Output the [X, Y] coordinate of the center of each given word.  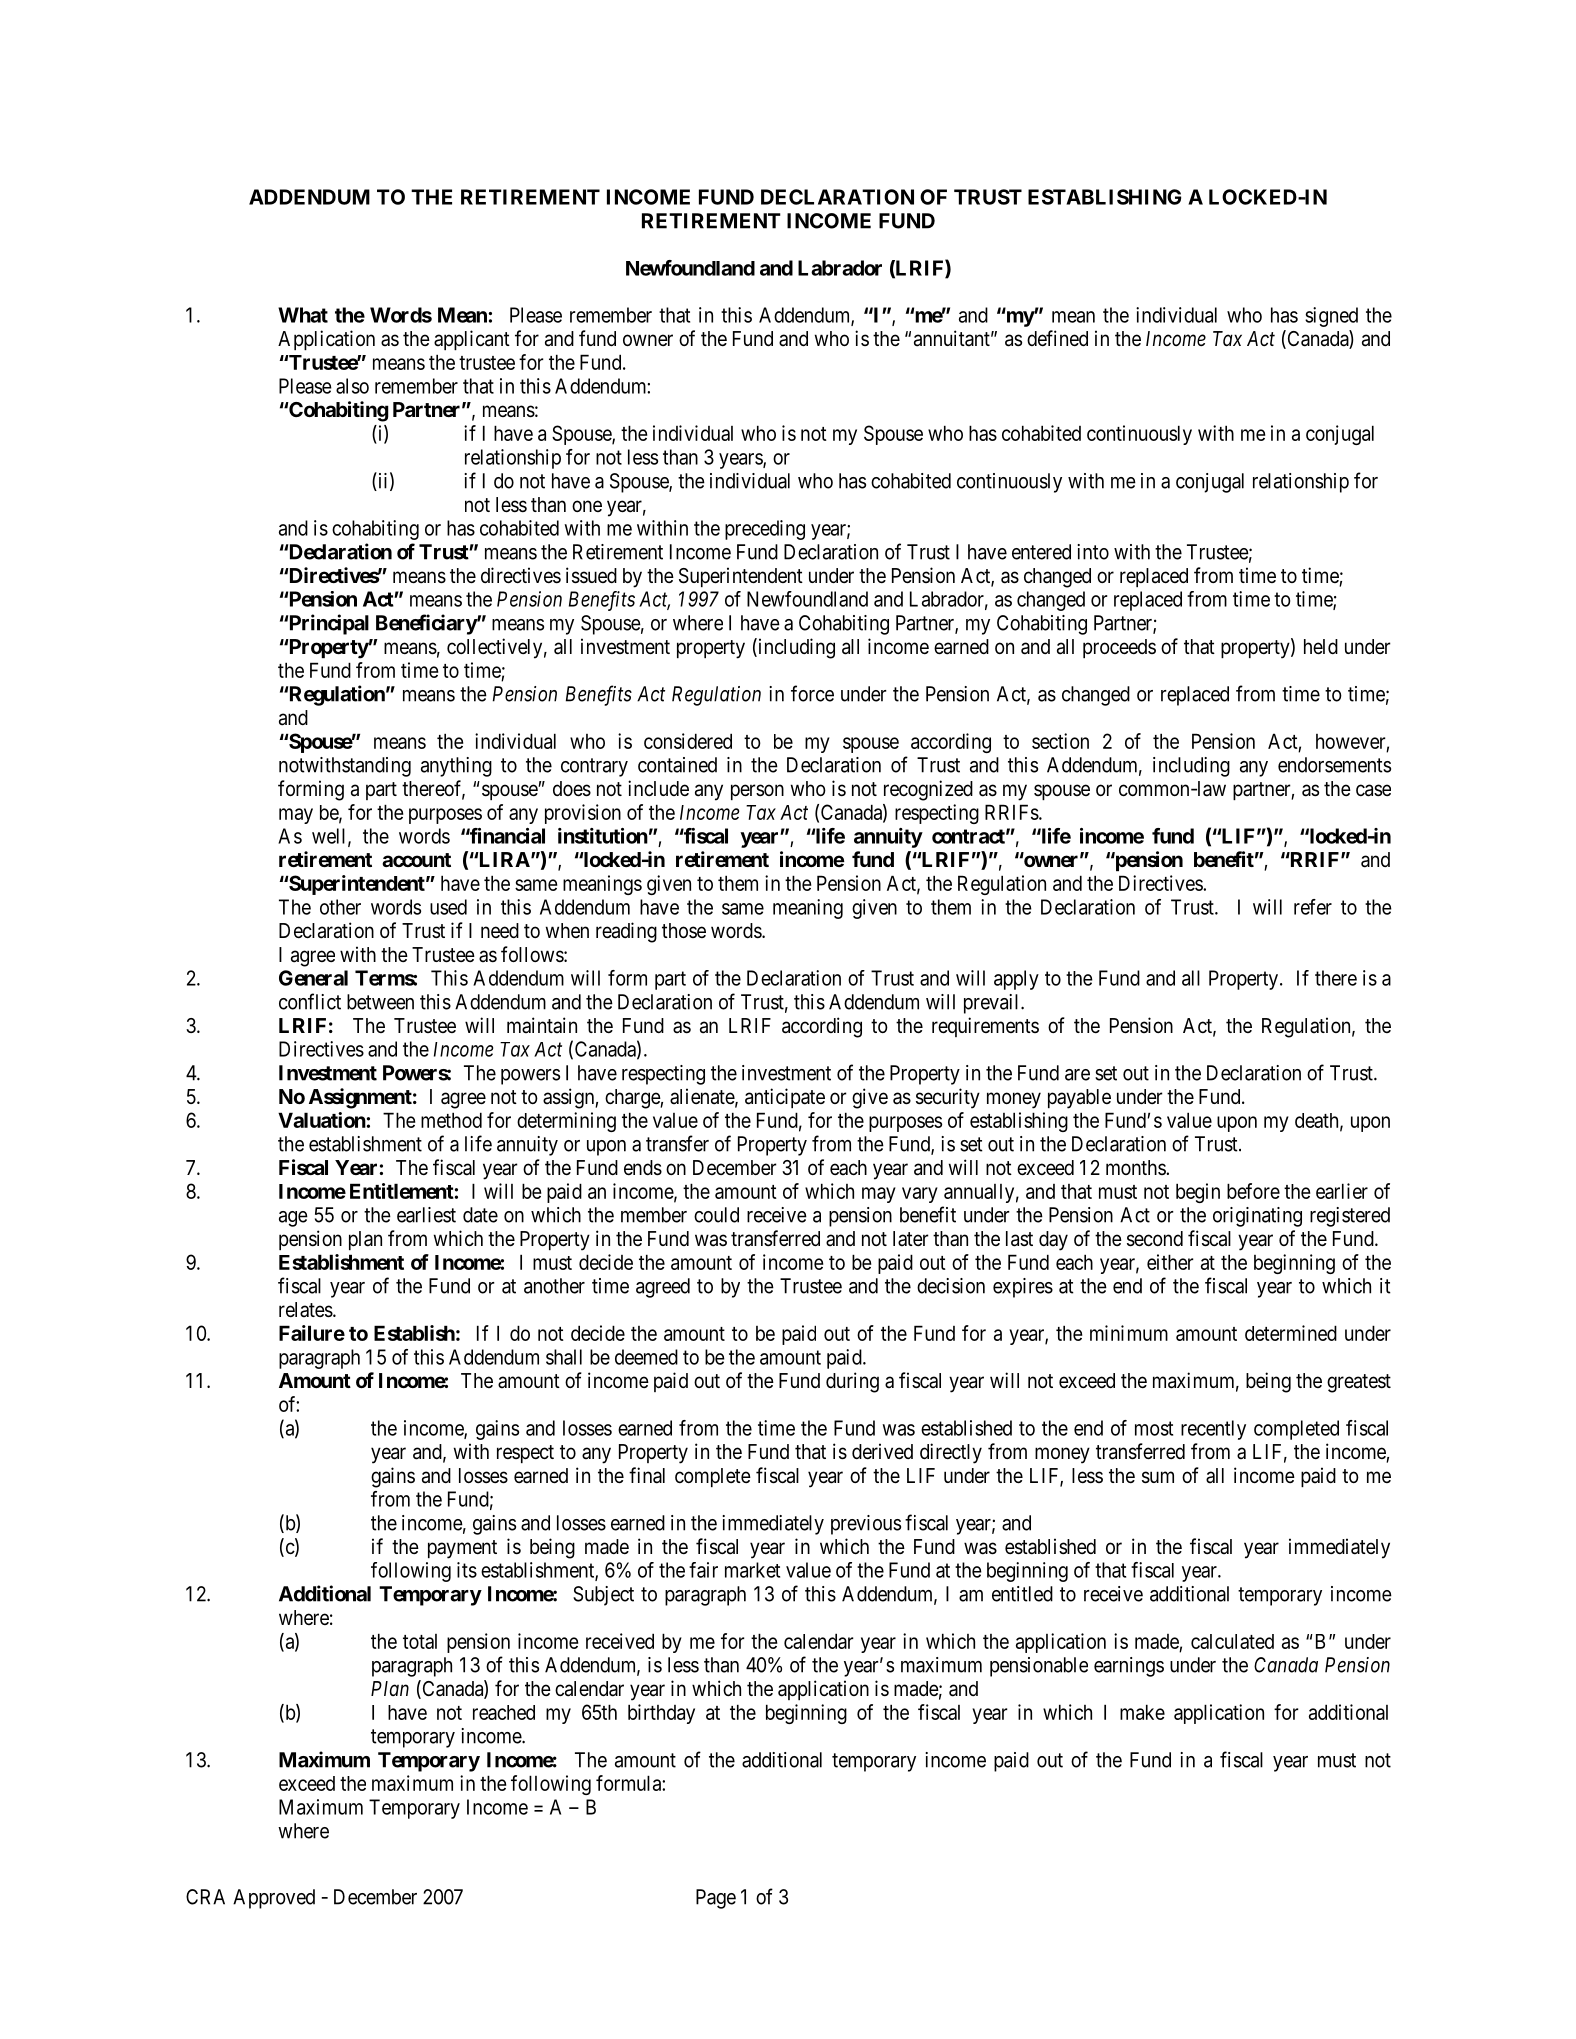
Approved [274, 1899]
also [352, 386]
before [1253, 1191]
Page [716, 1899]
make [1142, 1712]
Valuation [322, 1120]
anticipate [785, 1098]
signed [1331, 317]
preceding [765, 530]
